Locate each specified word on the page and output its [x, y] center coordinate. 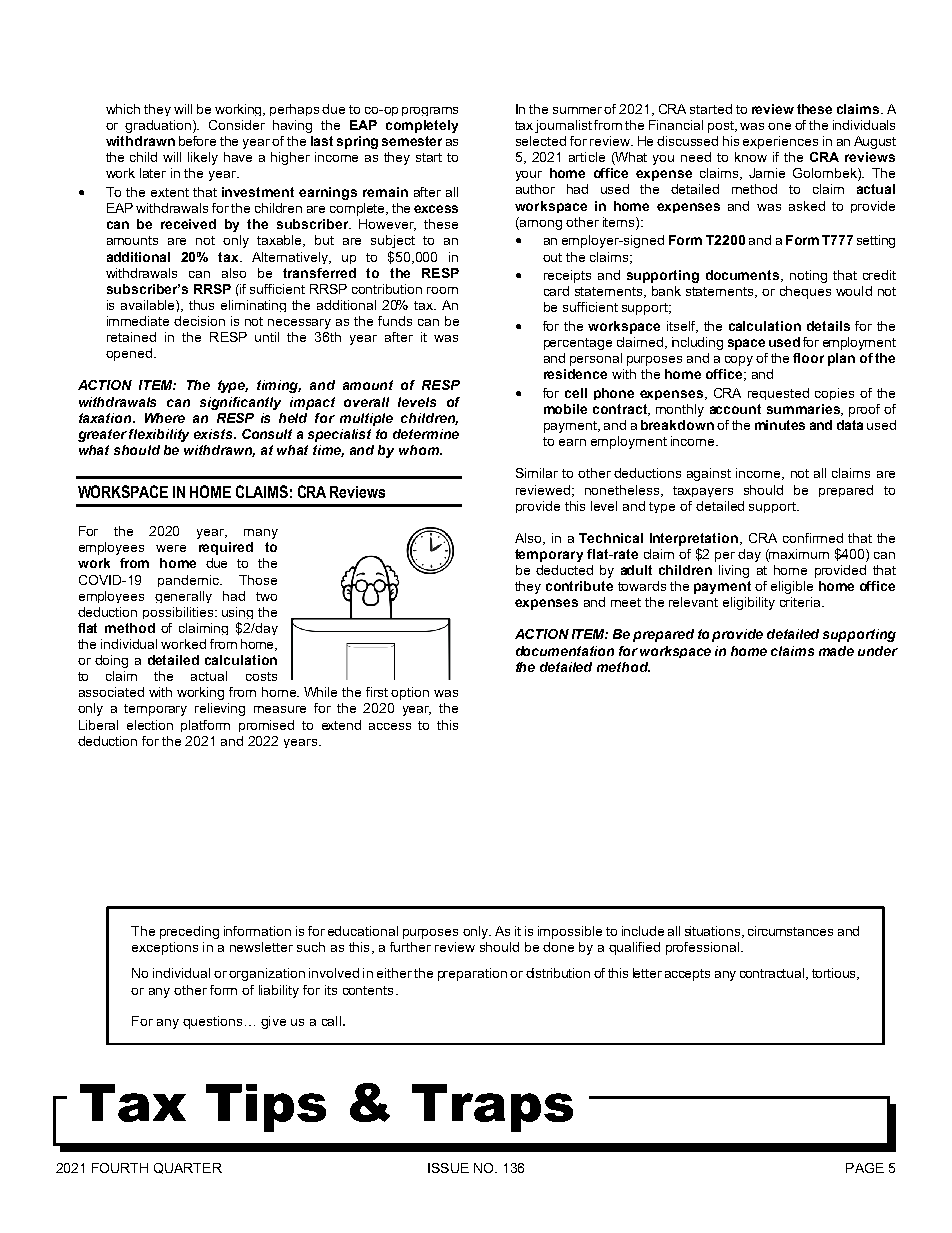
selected [541, 141]
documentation [565, 651]
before [197, 141]
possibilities [179, 613]
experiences [780, 142]
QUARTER [188, 1168]
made [836, 651]
